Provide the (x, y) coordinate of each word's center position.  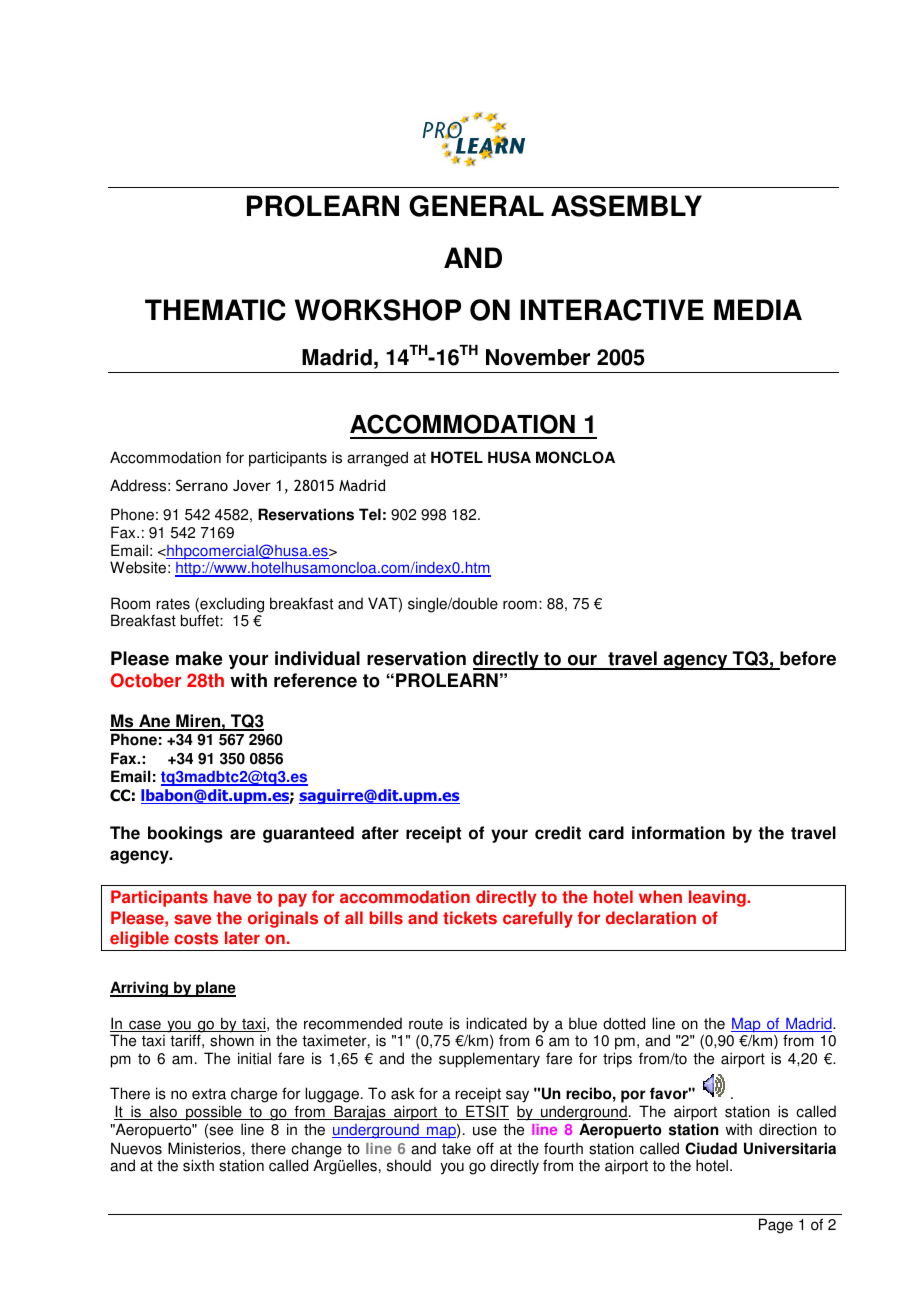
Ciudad (711, 1148)
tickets (470, 918)
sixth (198, 1165)
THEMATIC (215, 310)
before (807, 660)
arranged (377, 459)
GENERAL (476, 206)
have (232, 897)
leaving (718, 898)
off (485, 1148)
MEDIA (758, 309)
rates (173, 604)
